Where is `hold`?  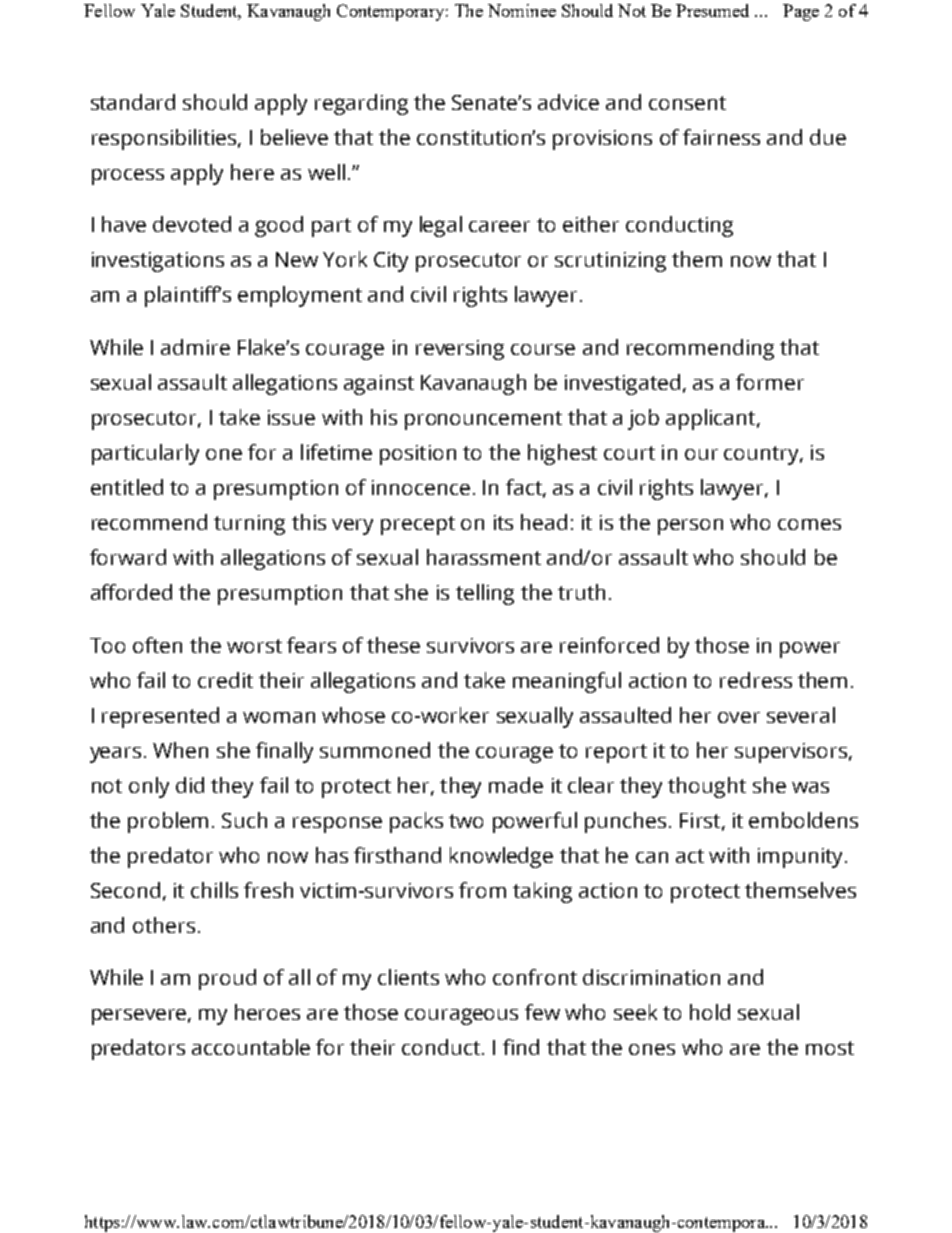
hold is located at coordinates (710, 1012).
